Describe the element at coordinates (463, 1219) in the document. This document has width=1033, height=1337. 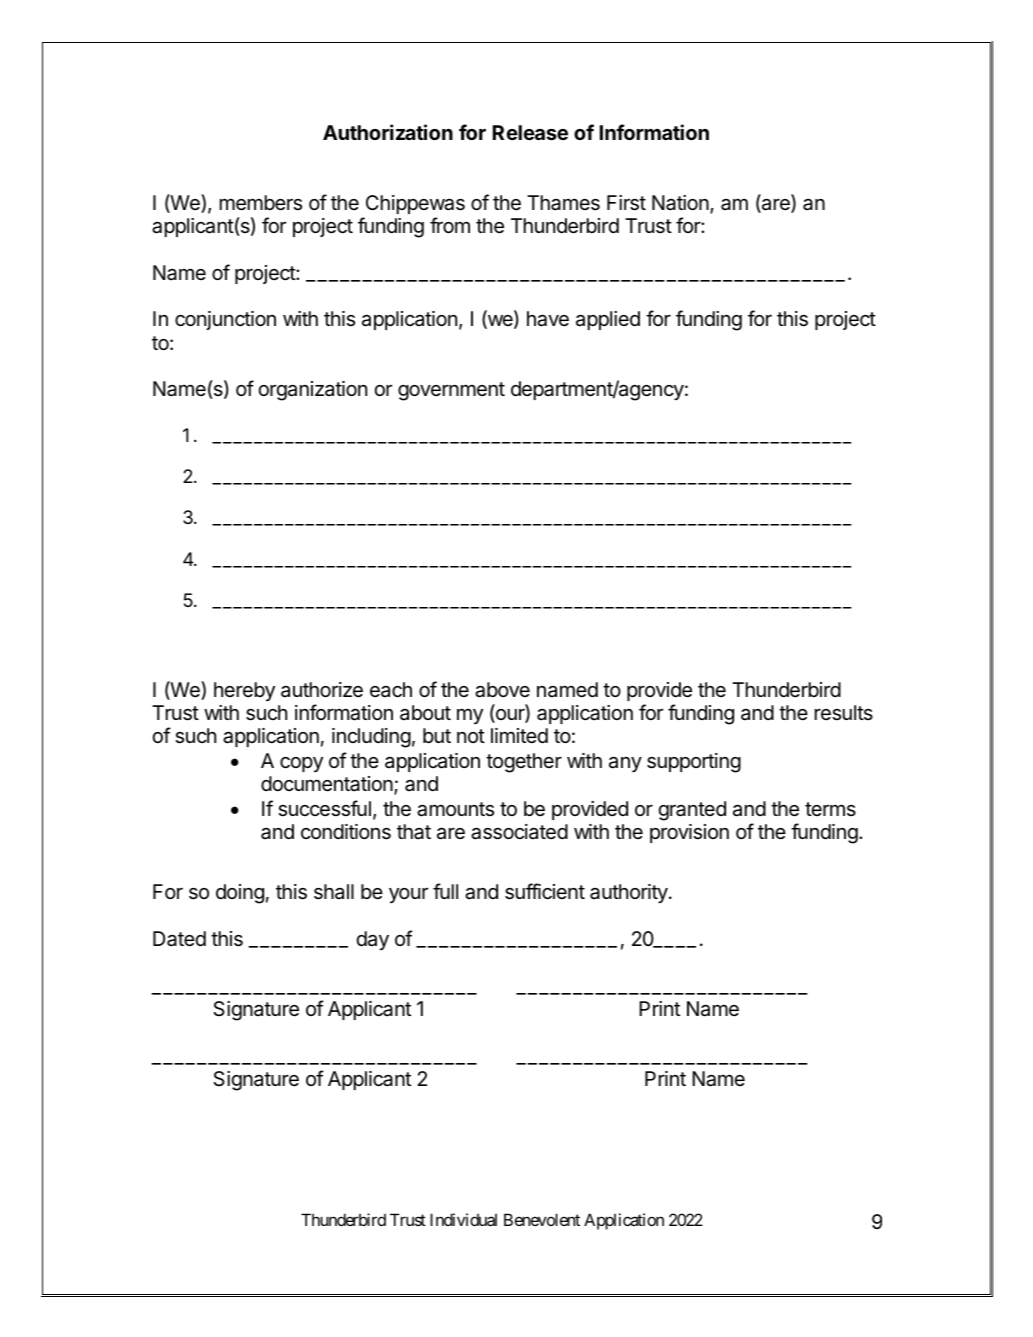
I see `Individual` at that location.
